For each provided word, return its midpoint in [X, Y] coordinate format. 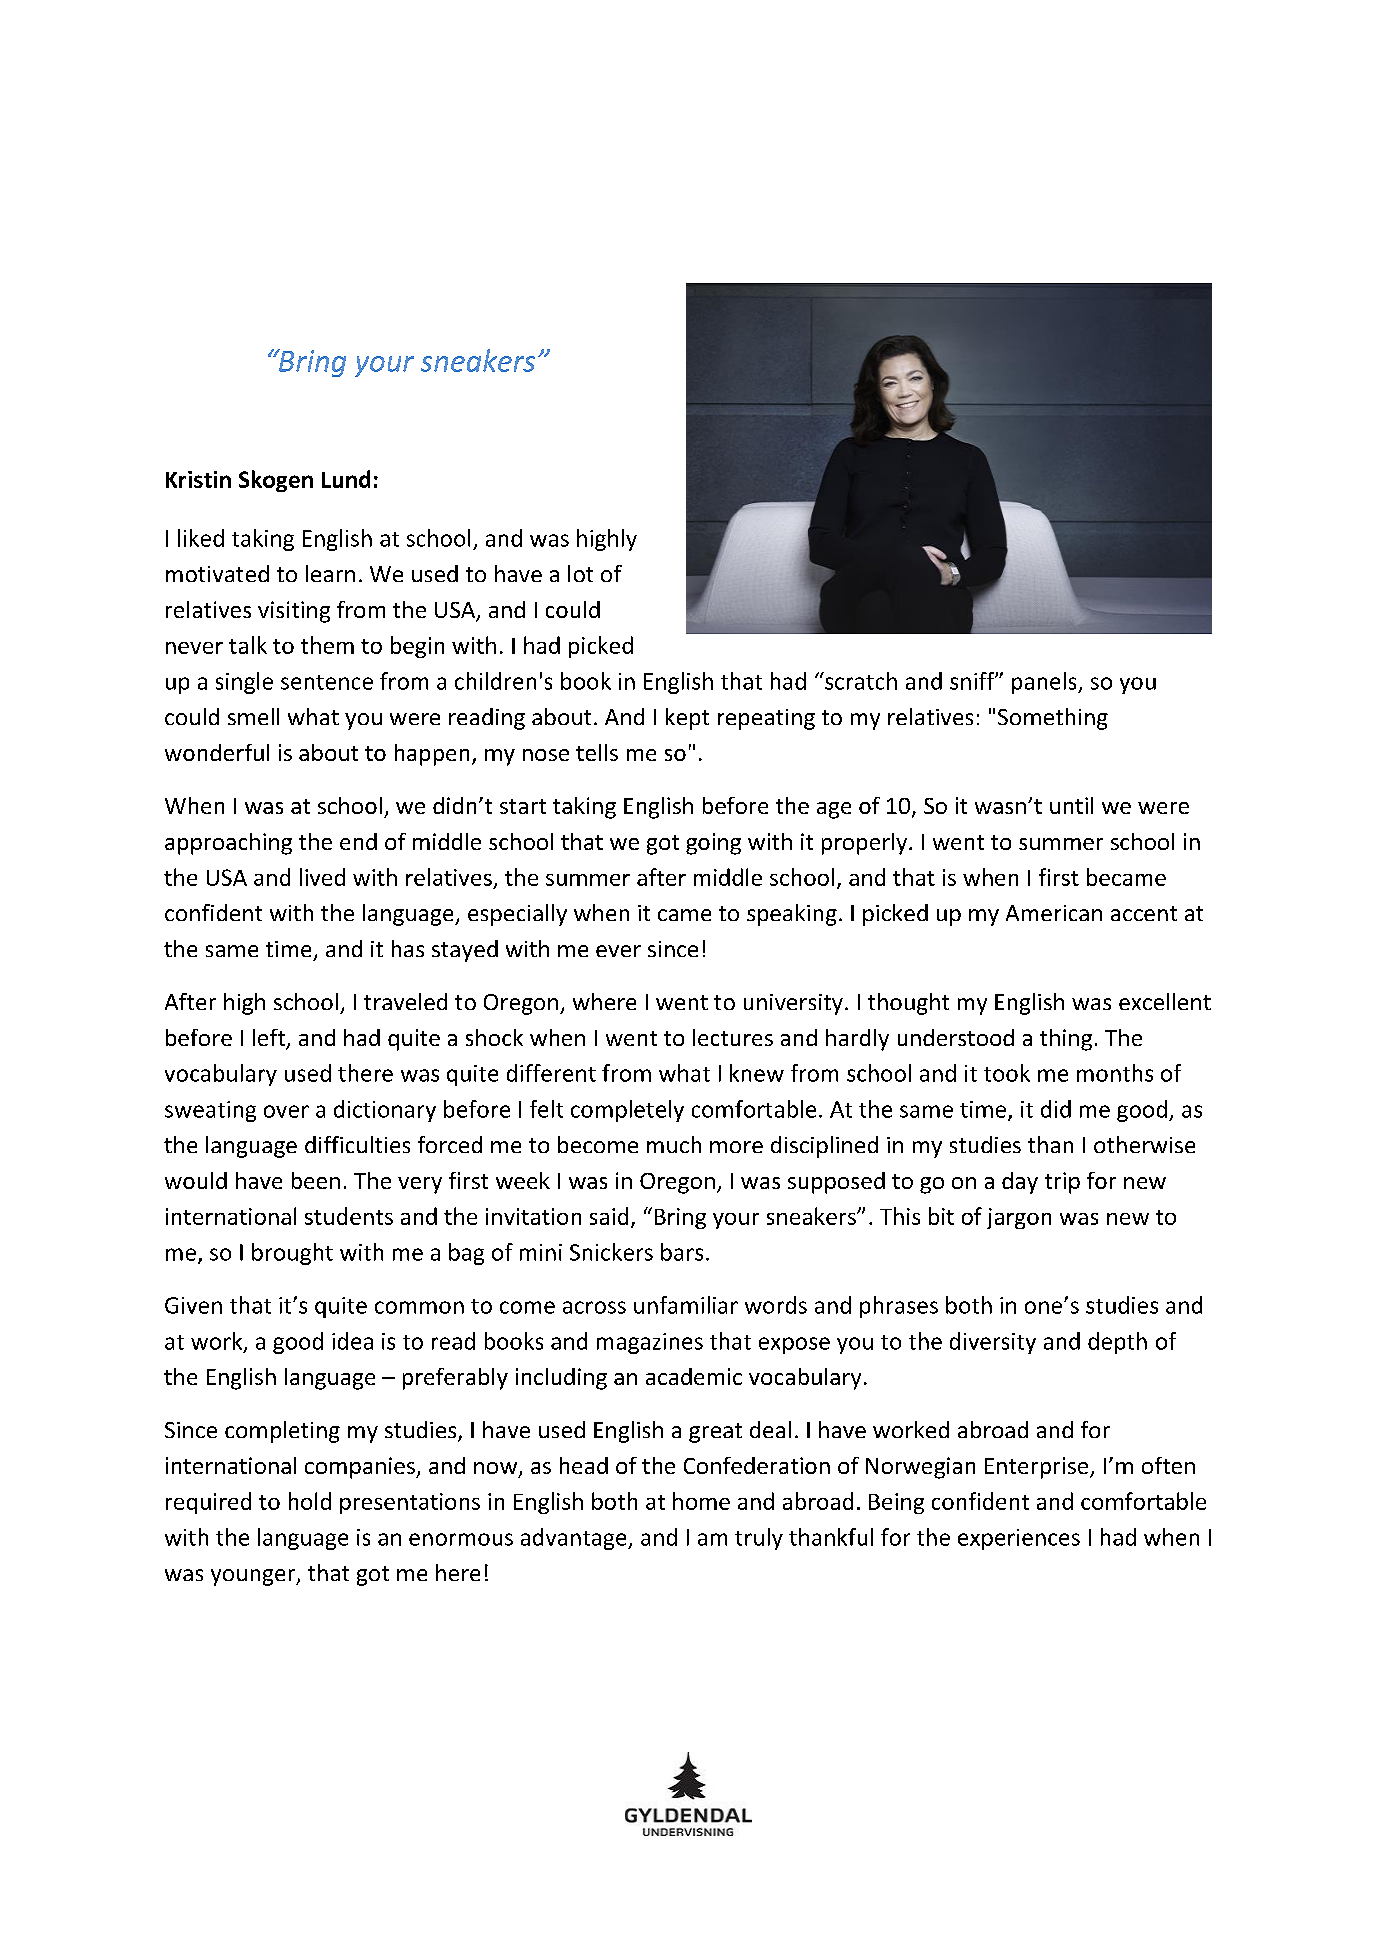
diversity [993, 1343]
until [1071, 805]
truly [759, 1539]
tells [597, 752]
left [270, 1039]
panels [1045, 683]
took [1007, 1073]
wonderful [217, 752]
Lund [346, 479]
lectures [733, 1037]
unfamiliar [686, 1305]
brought [292, 1254]
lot [580, 573]
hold [310, 1501]
